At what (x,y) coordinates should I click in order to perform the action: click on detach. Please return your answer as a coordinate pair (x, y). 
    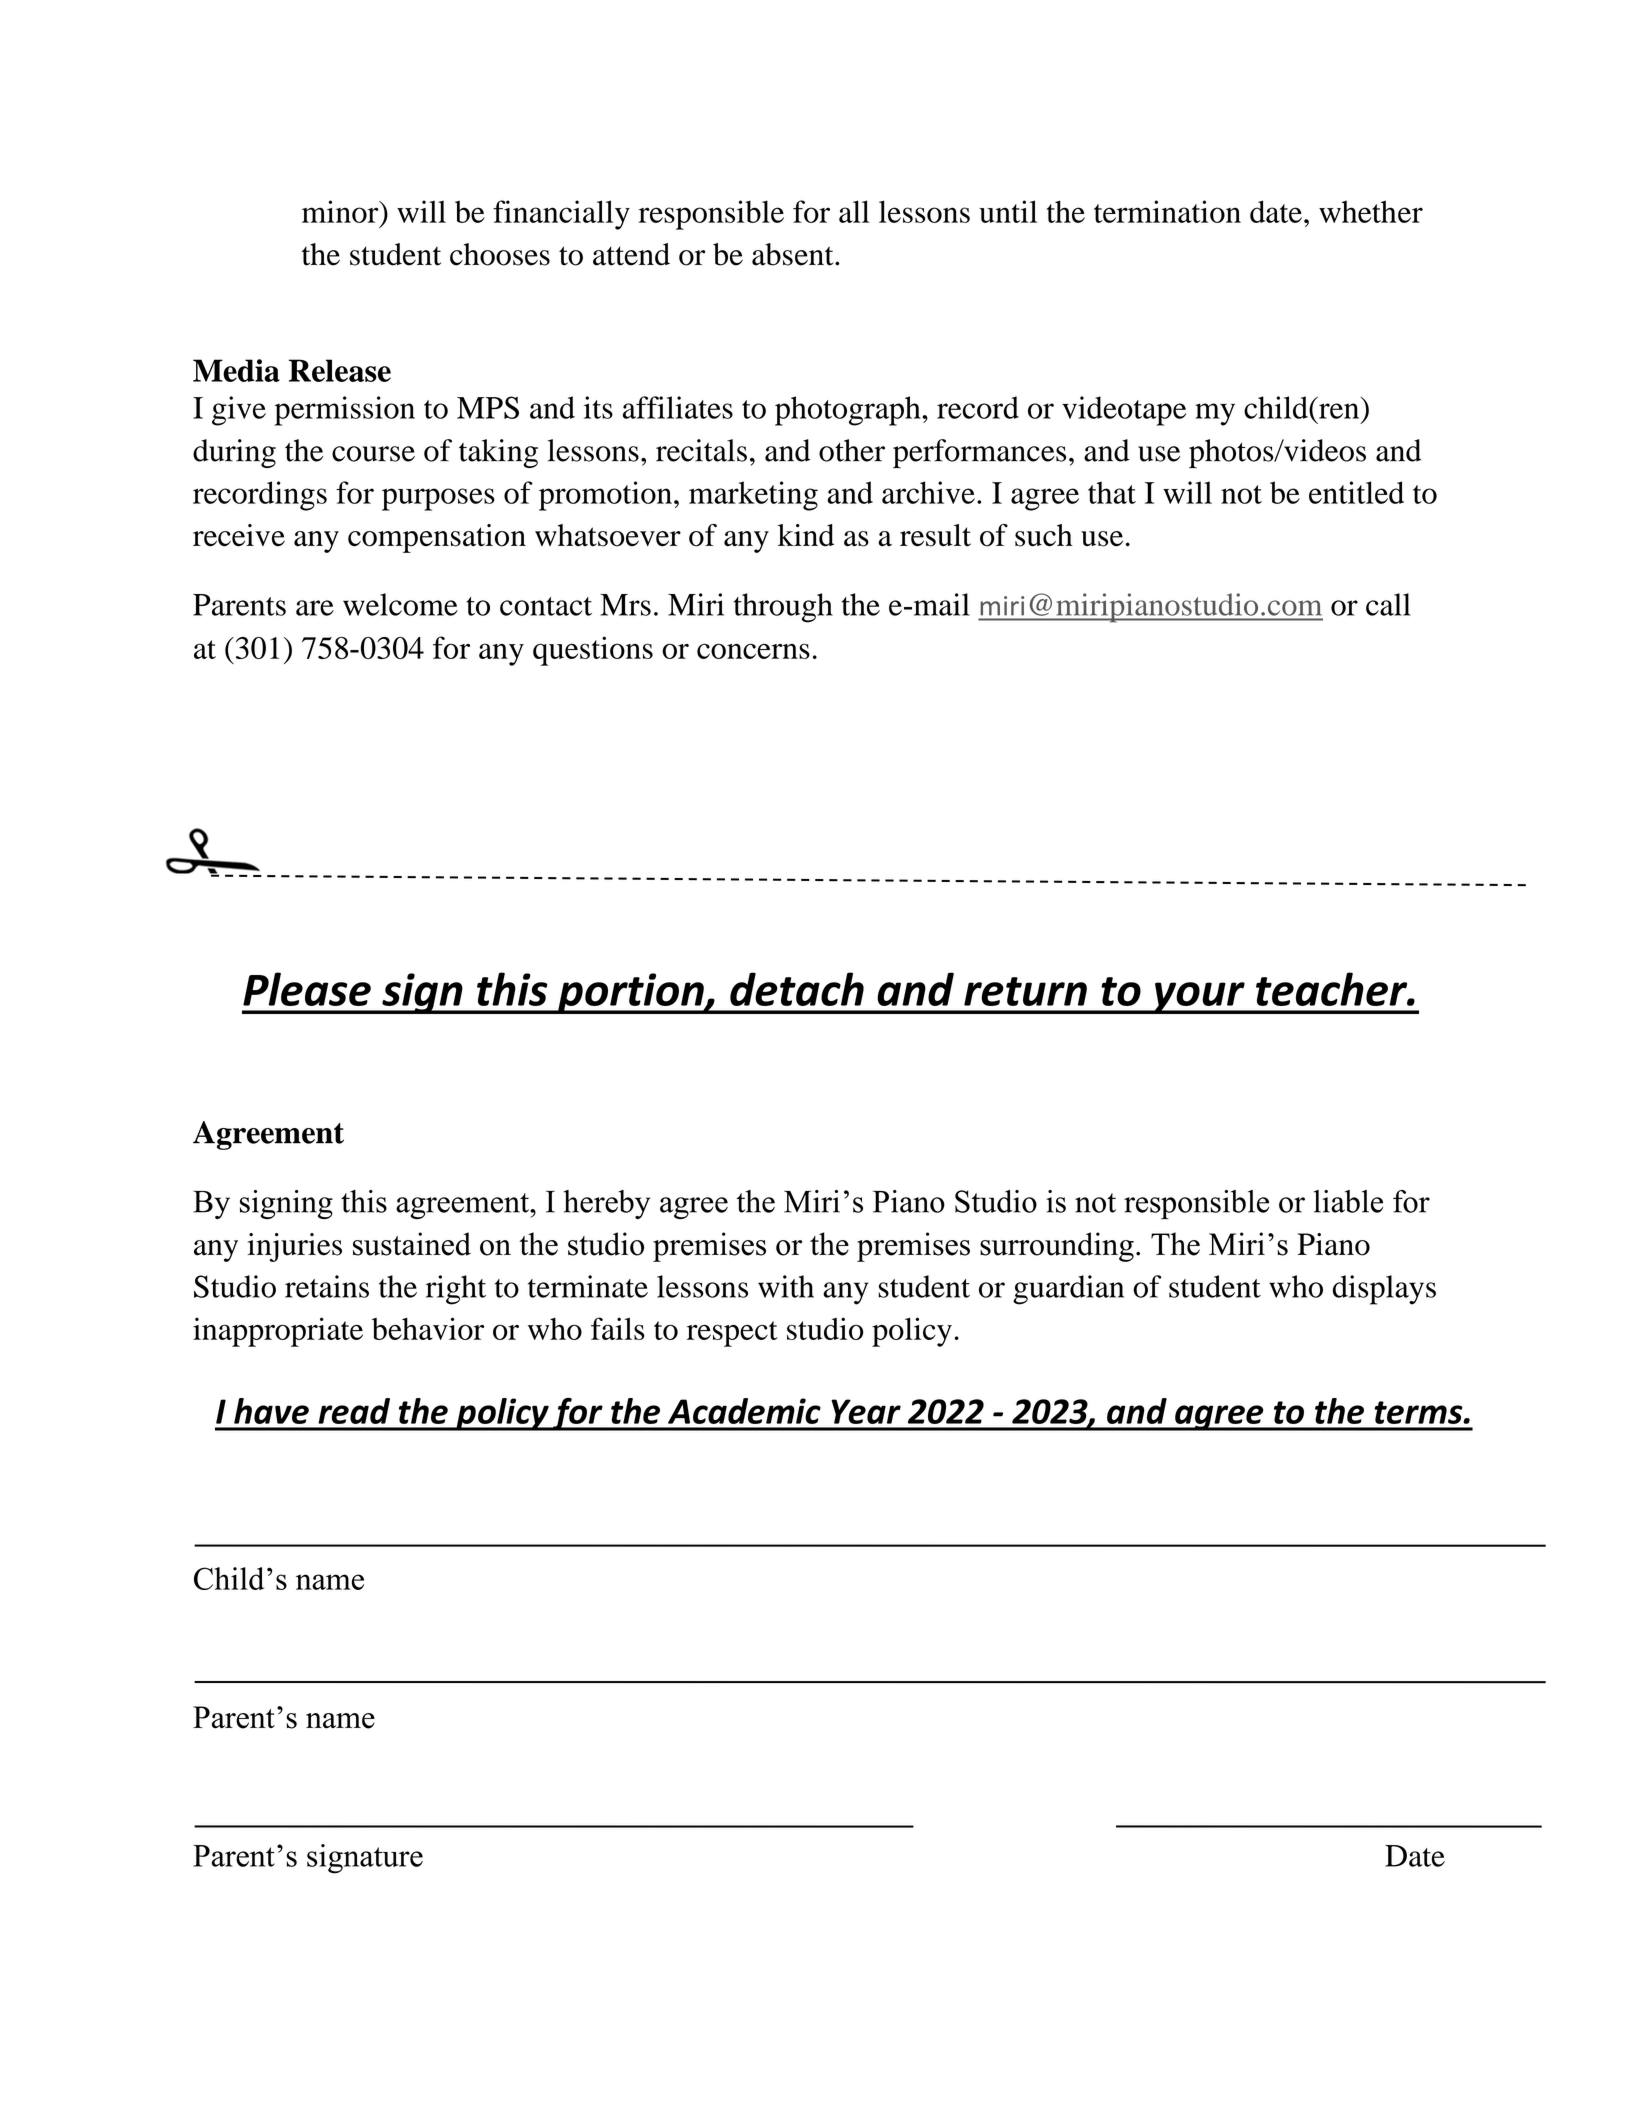
    Looking at the image, I should click on (797, 989).
